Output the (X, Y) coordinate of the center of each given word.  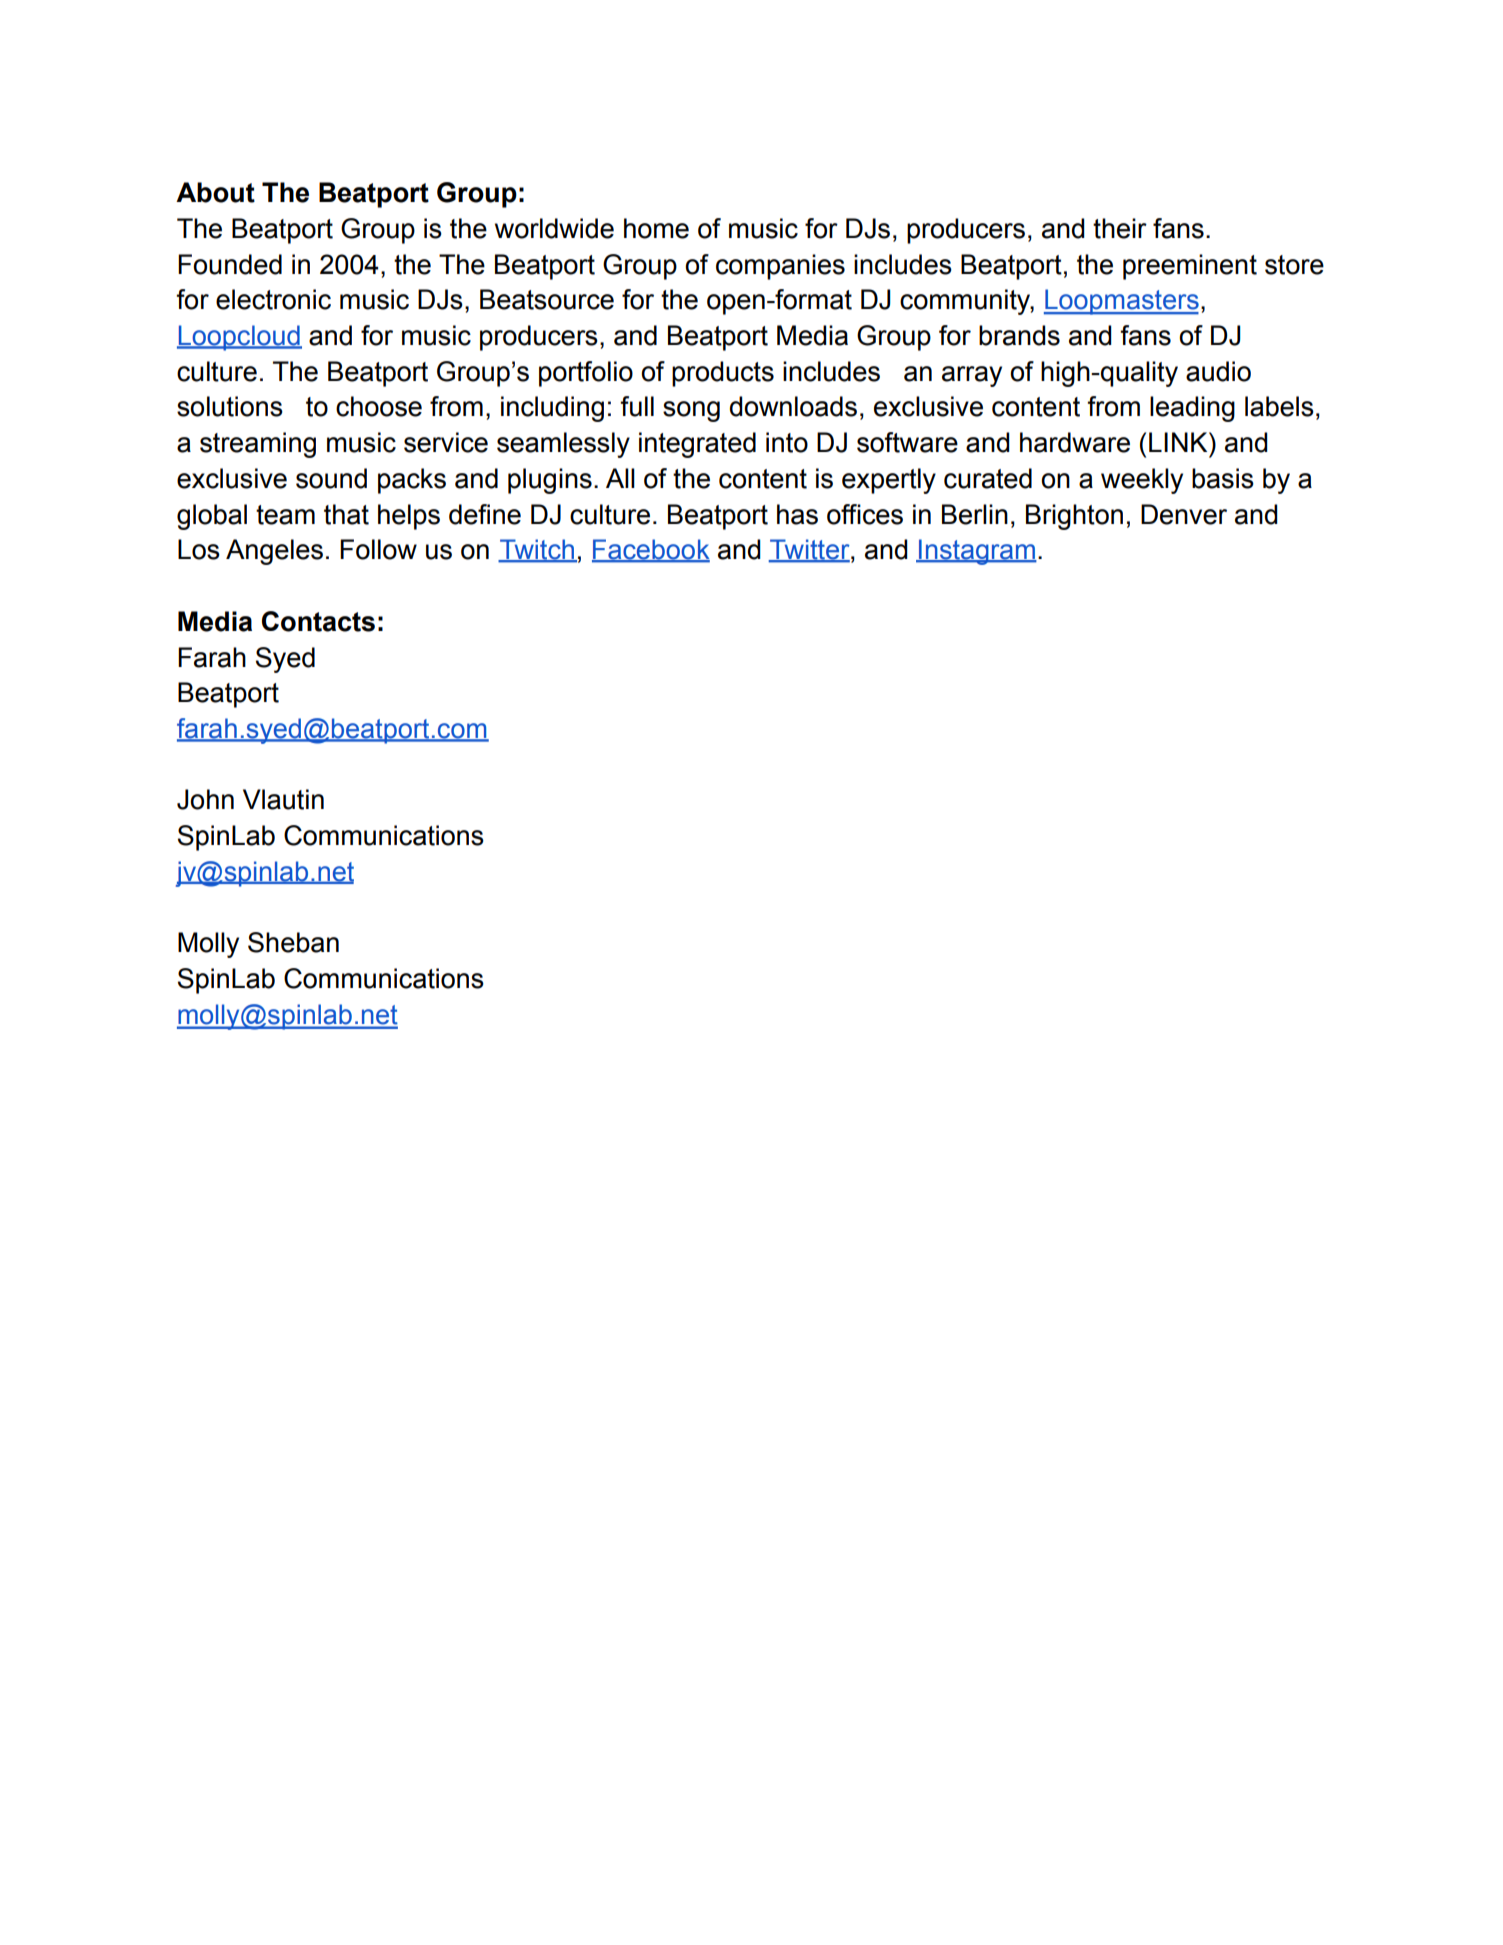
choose (379, 406)
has (797, 514)
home (656, 228)
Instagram (977, 552)
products (723, 374)
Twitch (537, 550)
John (205, 799)
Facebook (651, 550)
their (1120, 228)
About (215, 192)
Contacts (318, 621)
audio (1218, 371)
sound (331, 478)
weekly (1142, 481)
